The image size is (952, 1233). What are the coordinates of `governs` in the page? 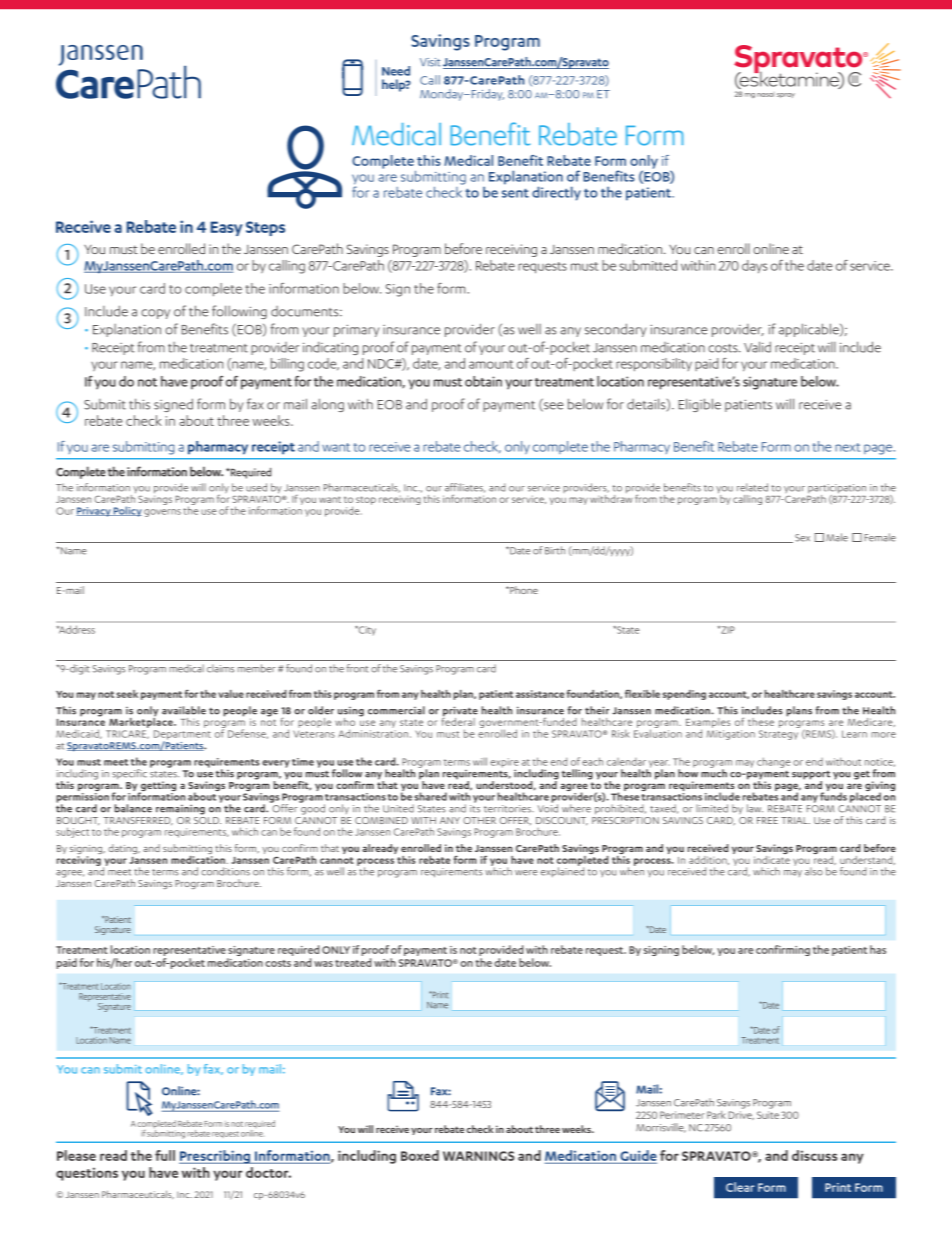 It's located at (162, 513).
